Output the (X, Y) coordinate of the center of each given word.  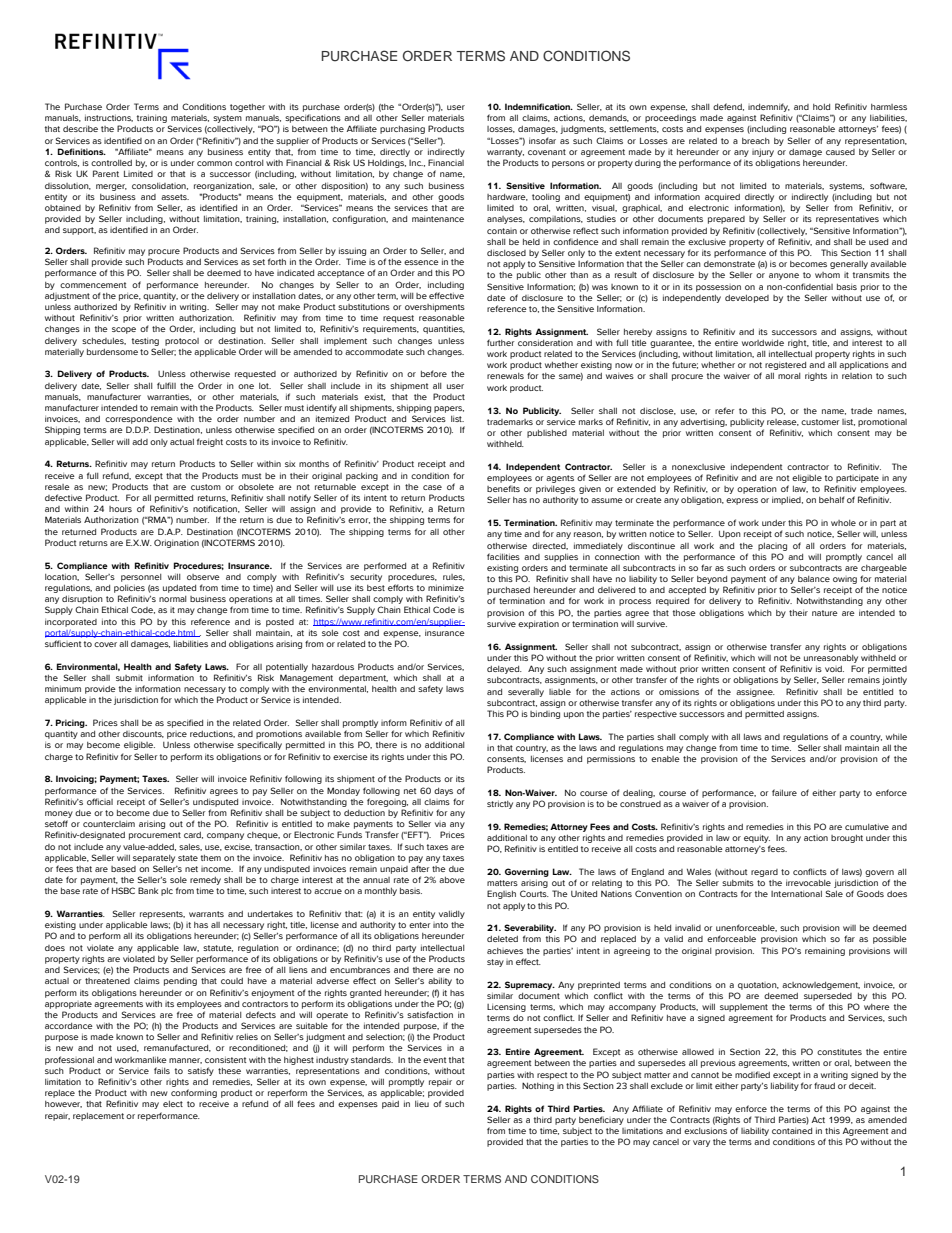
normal (173, 599)
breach (756, 141)
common (214, 163)
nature (825, 613)
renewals (505, 376)
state (188, 858)
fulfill (166, 385)
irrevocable (808, 883)
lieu (422, 1104)
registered (785, 366)
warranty (505, 153)
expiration (538, 625)
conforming (194, 1093)
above (452, 880)
